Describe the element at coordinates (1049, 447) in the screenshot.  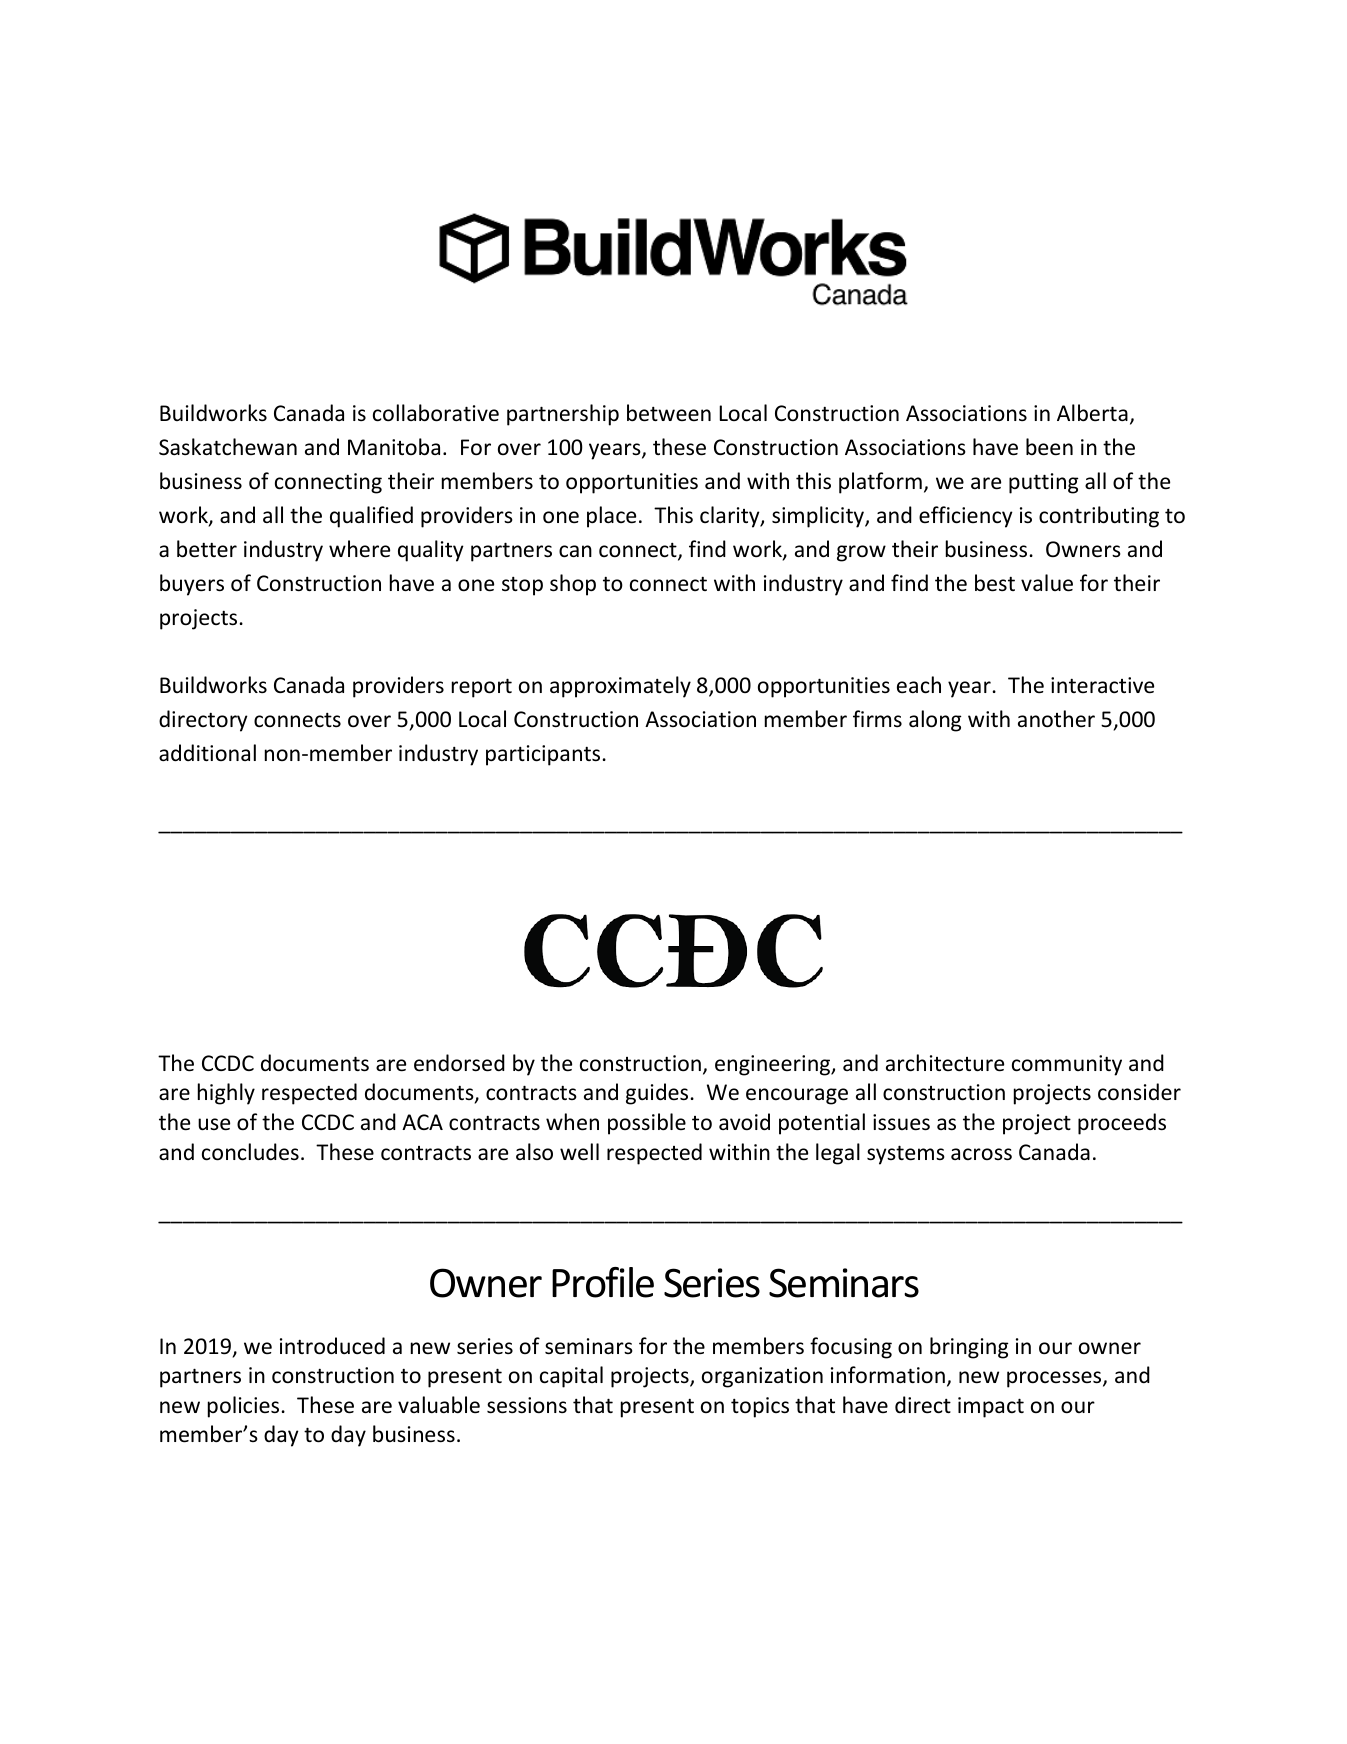
I see `been` at that location.
